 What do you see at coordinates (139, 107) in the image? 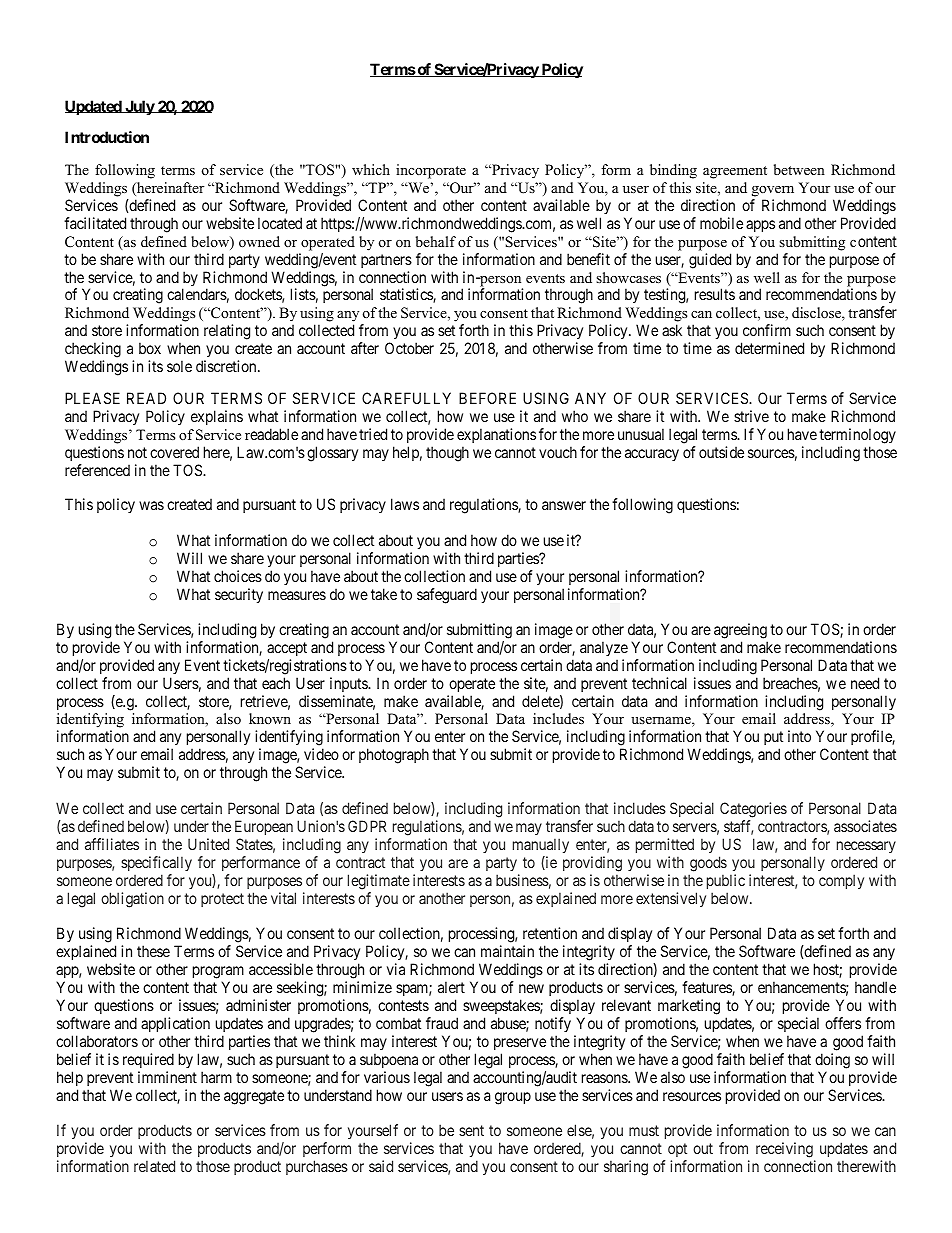
I see `July` at bounding box center [139, 107].
